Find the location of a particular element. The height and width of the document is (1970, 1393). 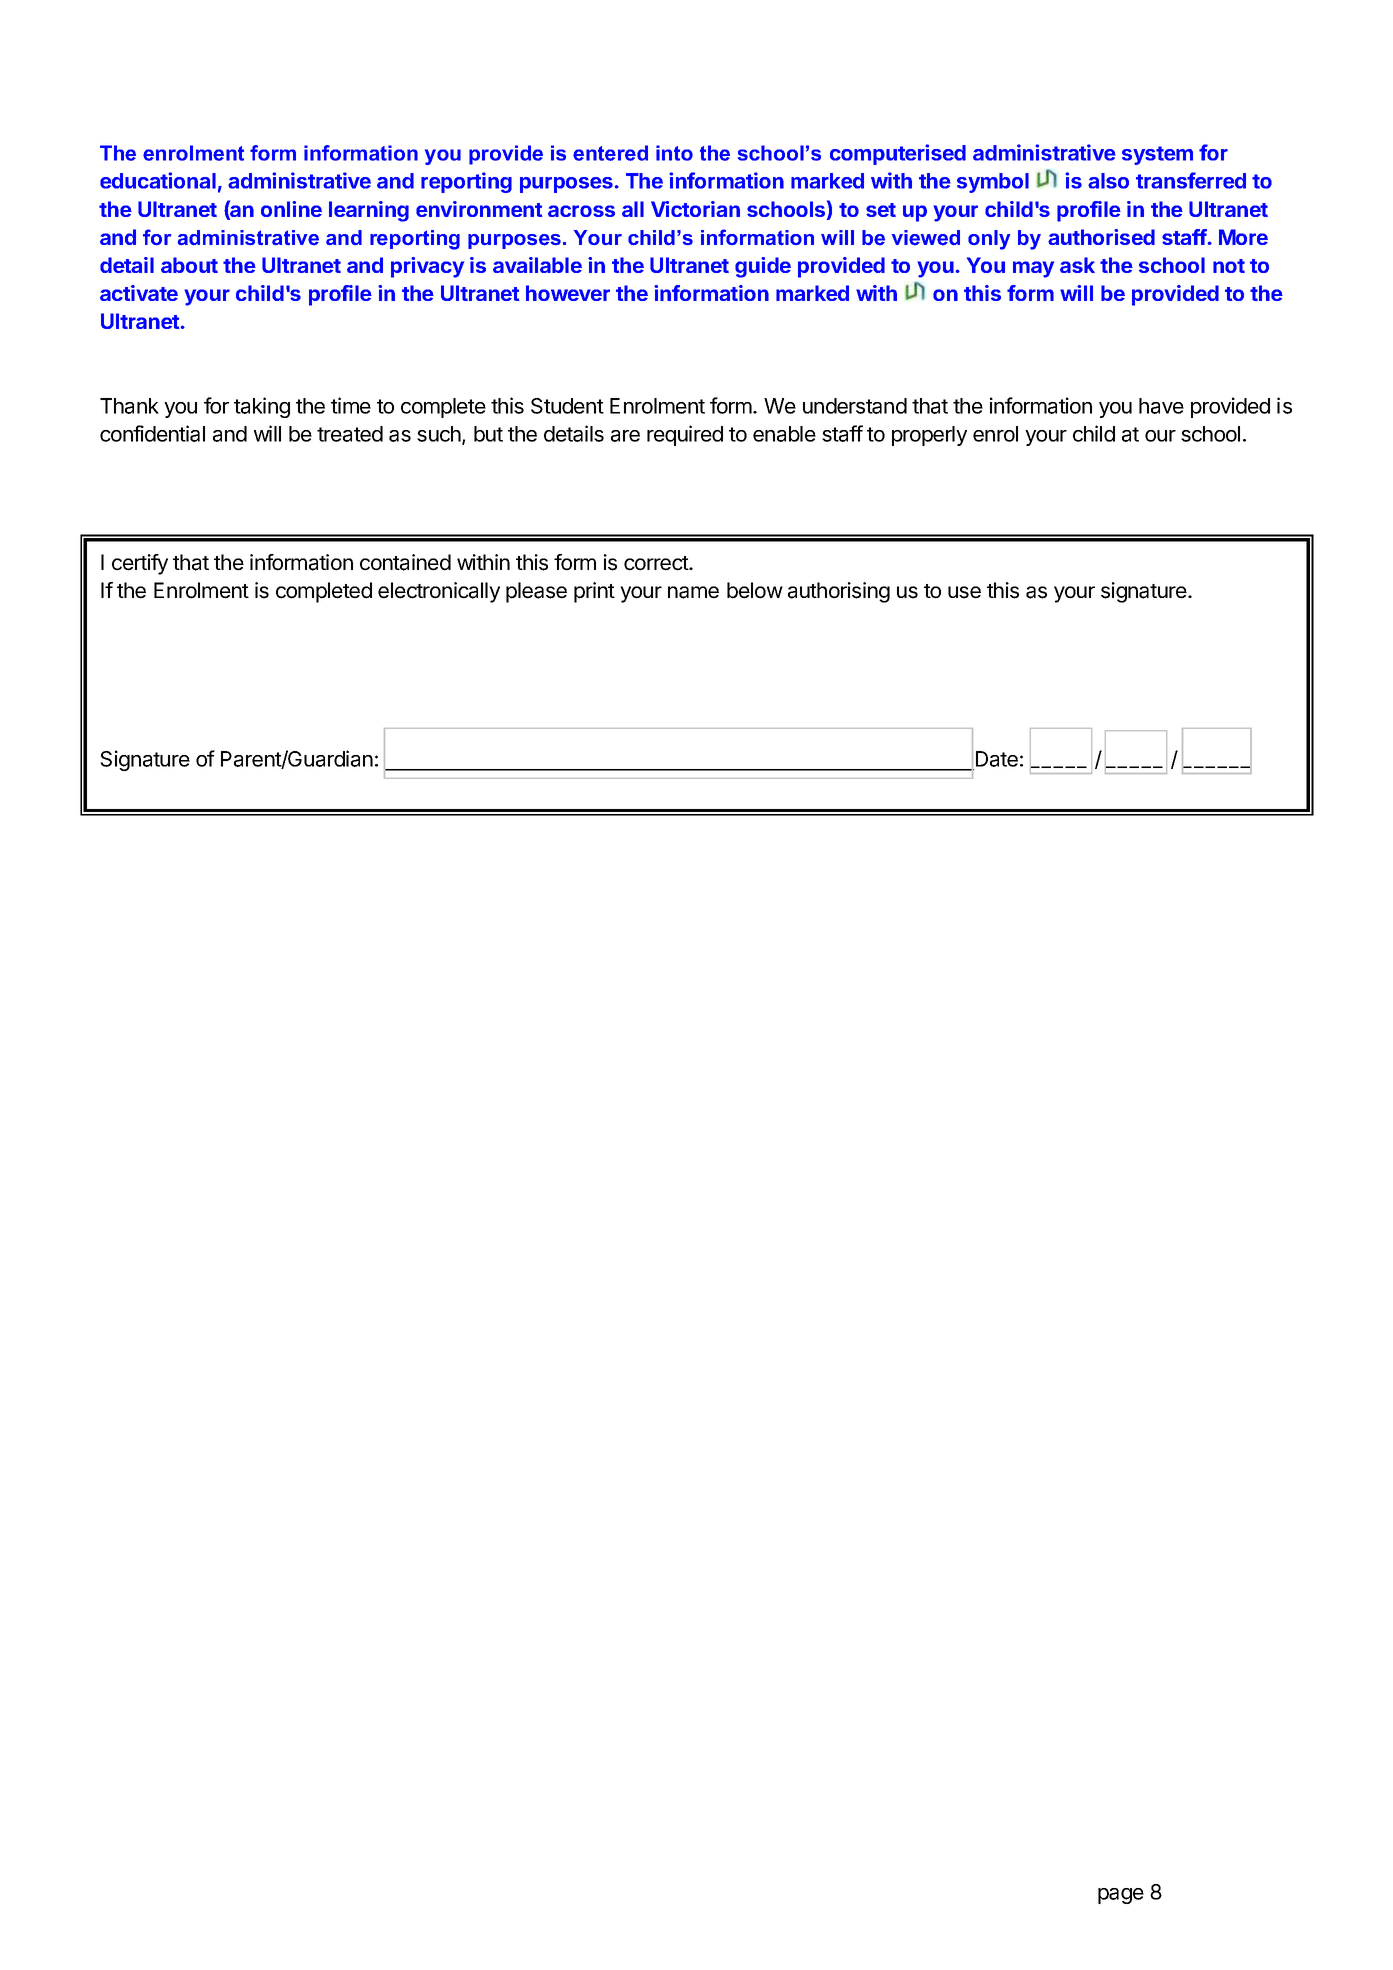

name is located at coordinates (693, 592).
